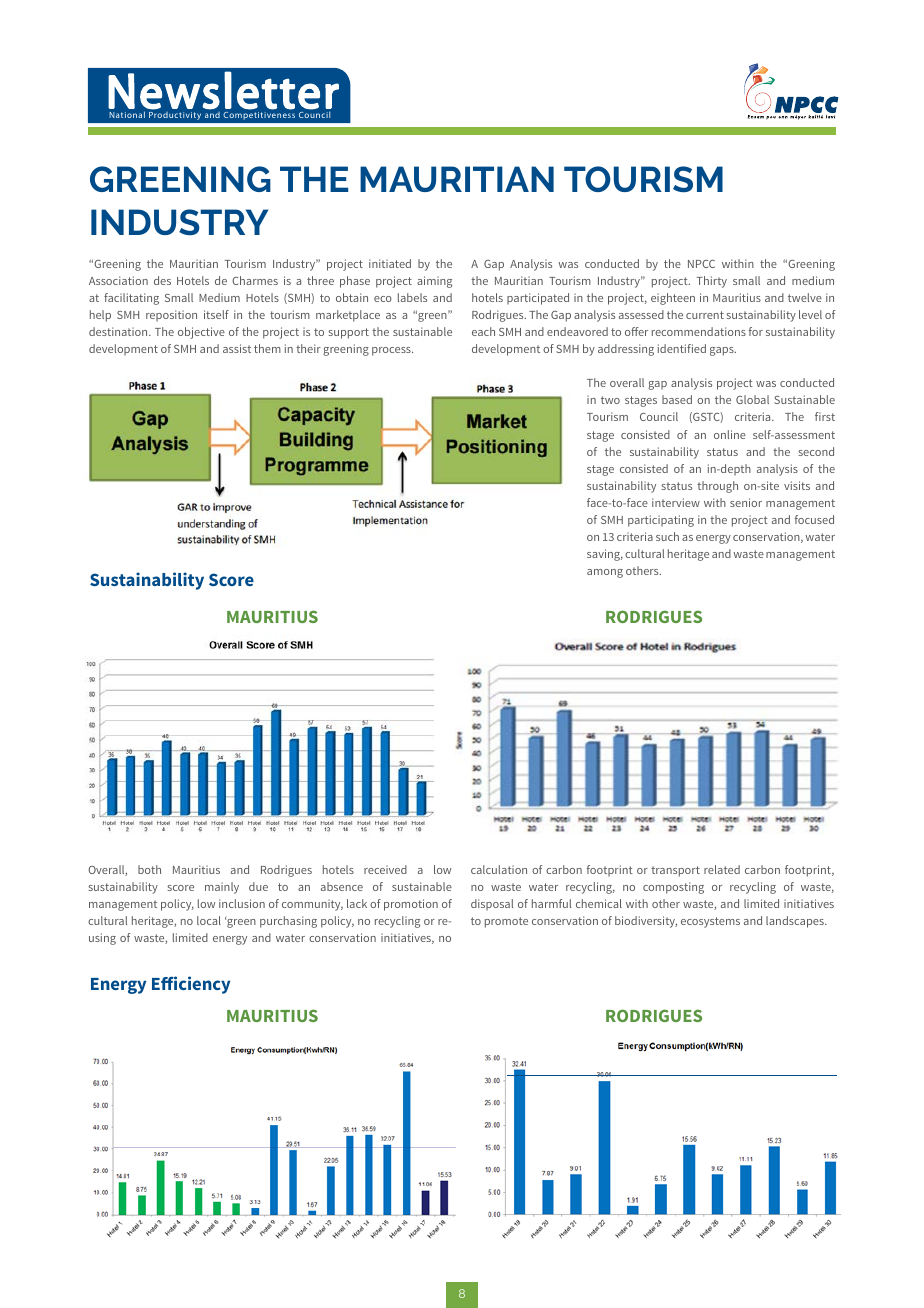  Describe the element at coordinates (149, 869) in the document. I see `both` at that location.
